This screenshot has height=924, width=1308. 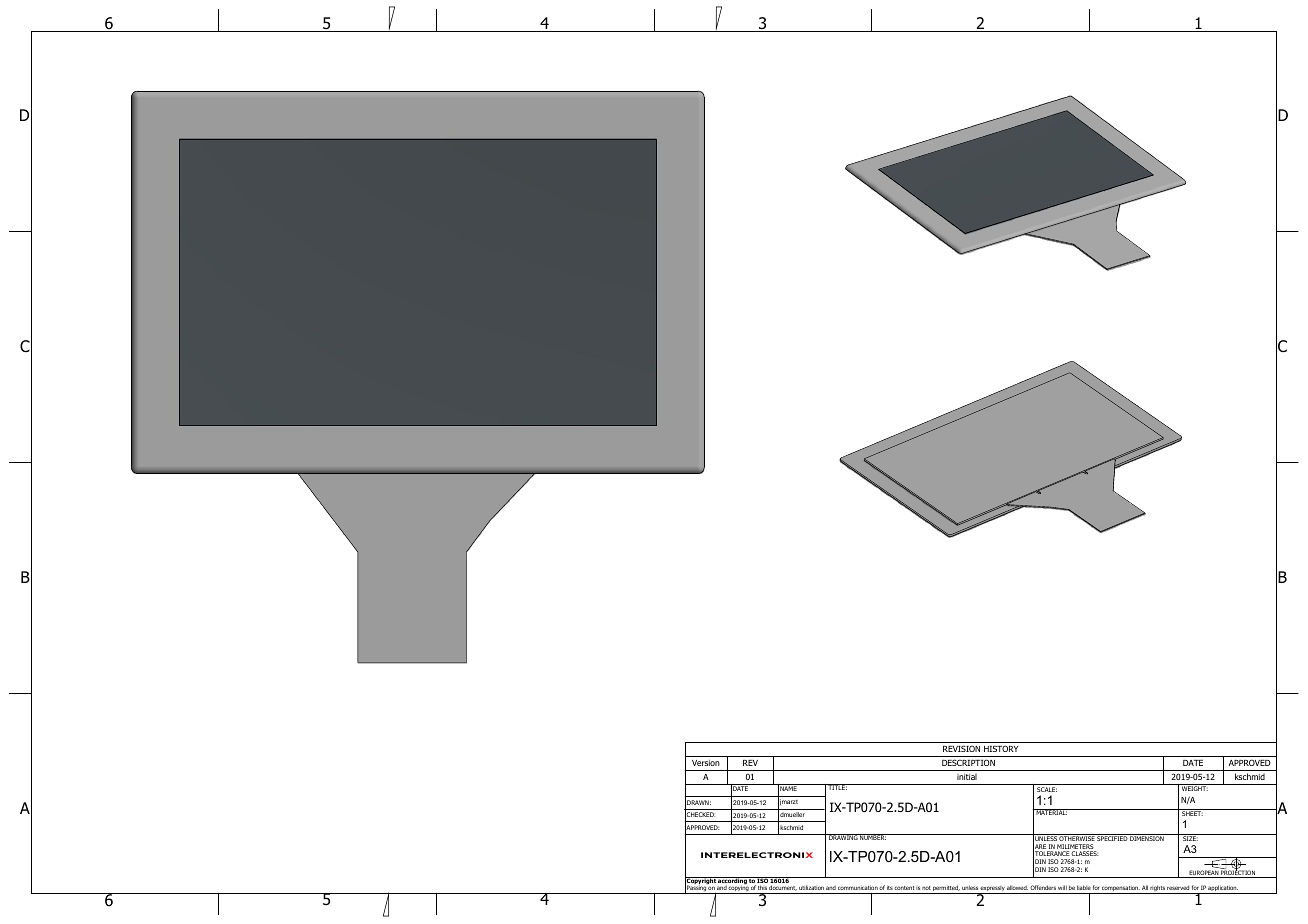 What do you see at coordinates (1203, 874) in the screenshot?
I see `EUROPEAN` at bounding box center [1203, 874].
